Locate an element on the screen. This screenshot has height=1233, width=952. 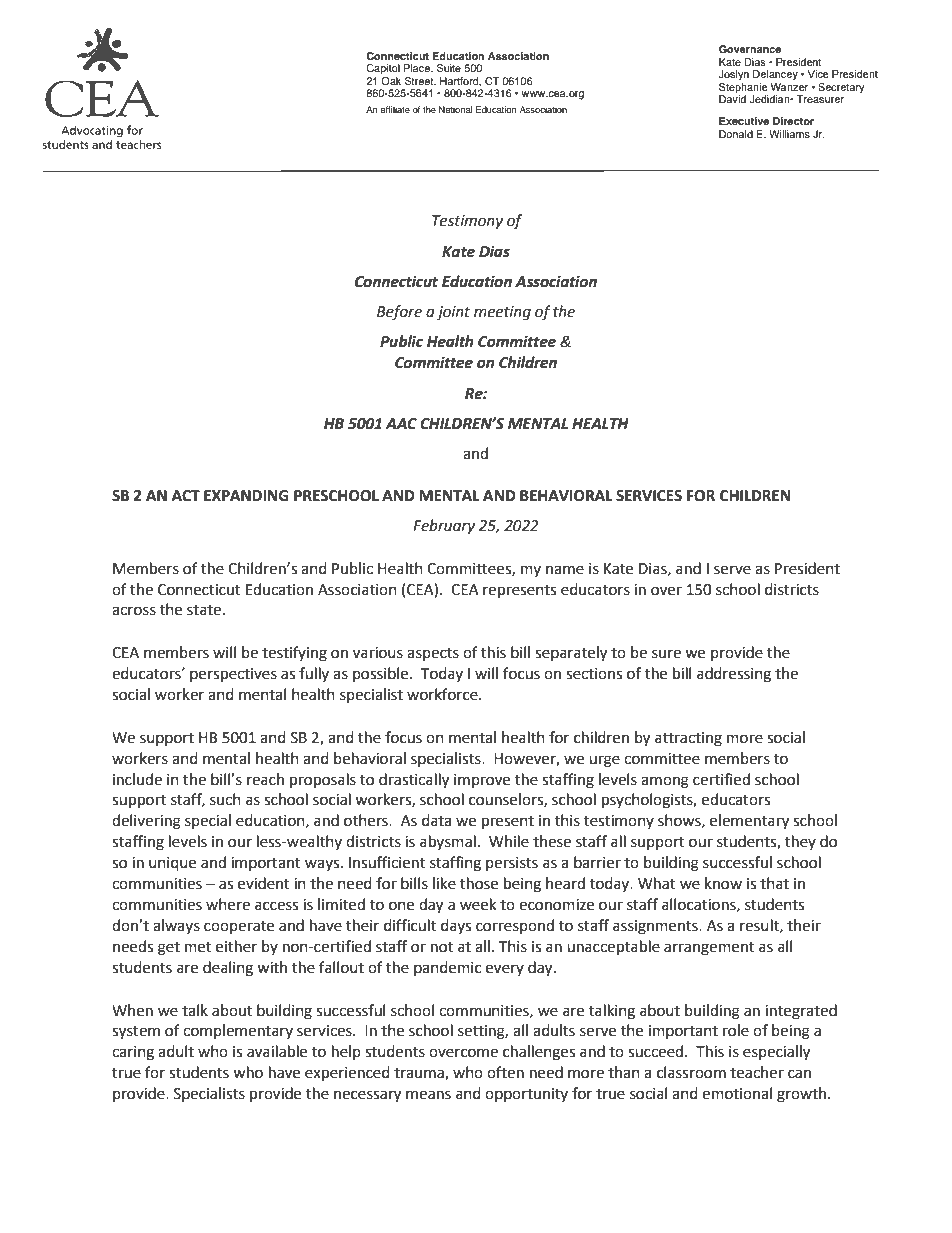
AAC is located at coordinates (401, 424).
